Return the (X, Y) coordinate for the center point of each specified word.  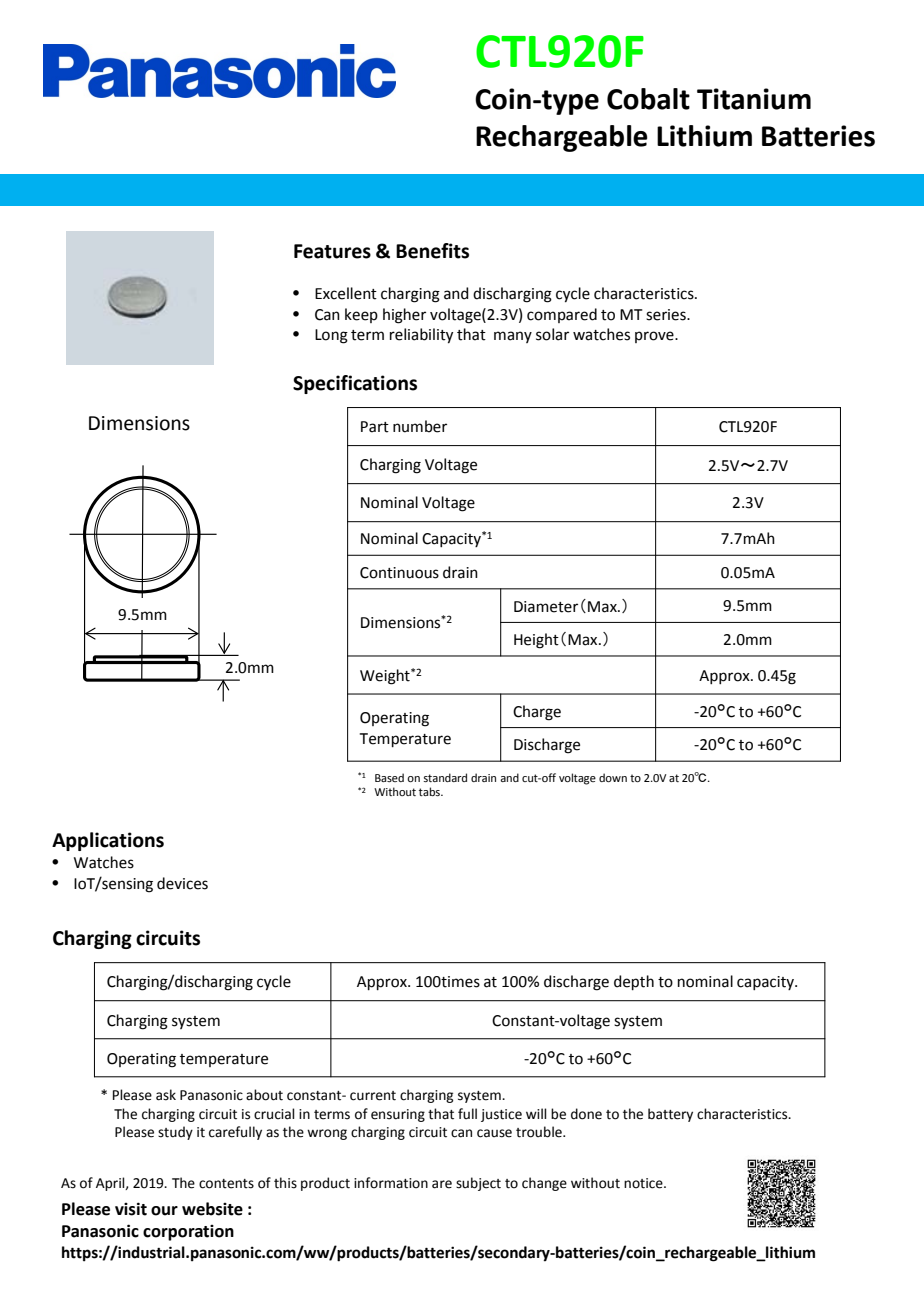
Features (332, 251)
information (391, 1183)
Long (331, 336)
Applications (108, 841)
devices (182, 883)
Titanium (754, 99)
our (164, 1211)
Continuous (399, 573)
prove (655, 337)
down (613, 777)
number (420, 426)
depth (634, 982)
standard (445, 777)
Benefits (432, 251)
